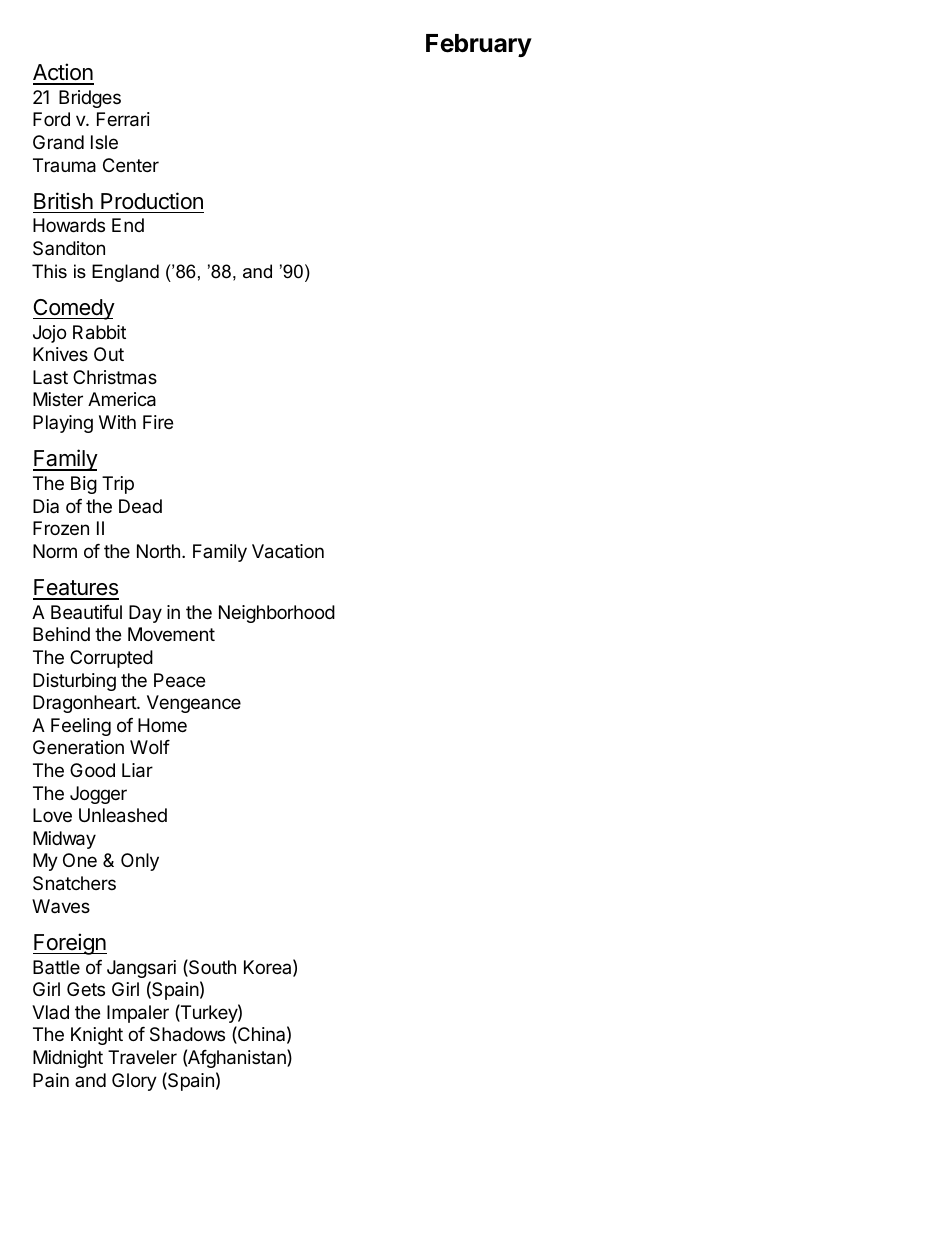 This image has height=1233, width=952. I want to click on Comedy, so click(74, 309).
